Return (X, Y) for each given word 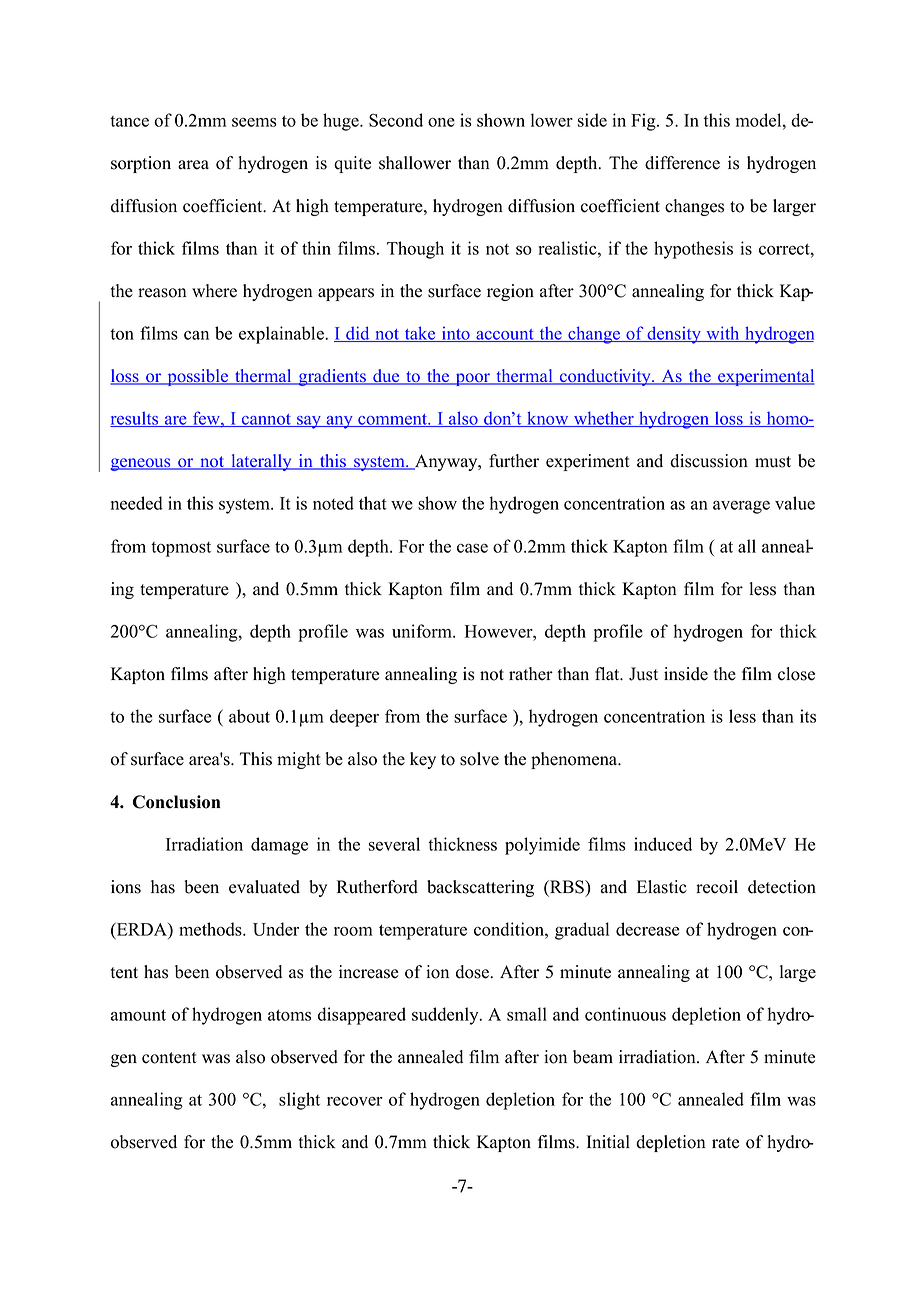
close (796, 674)
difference (682, 163)
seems (254, 122)
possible (198, 377)
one (441, 122)
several (394, 844)
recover (355, 1101)
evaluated (264, 887)
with (723, 334)
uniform (423, 631)
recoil (717, 887)
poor (472, 379)
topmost (181, 549)
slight (299, 1101)
